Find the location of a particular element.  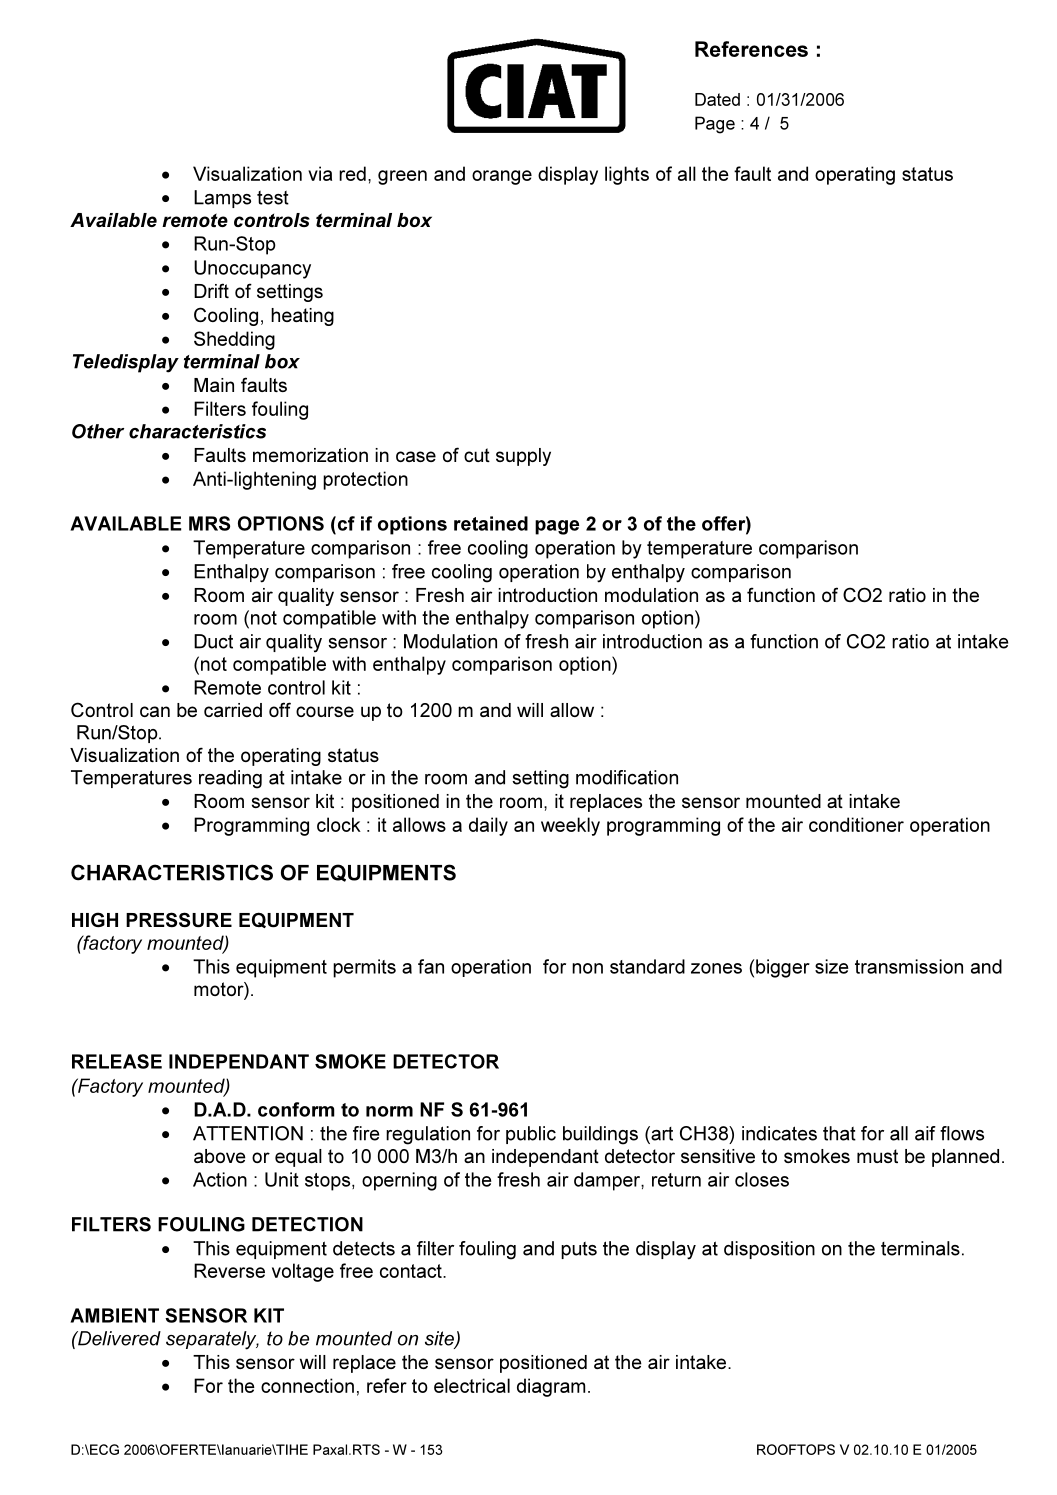

separately is located at coordinates (212, 1340).
